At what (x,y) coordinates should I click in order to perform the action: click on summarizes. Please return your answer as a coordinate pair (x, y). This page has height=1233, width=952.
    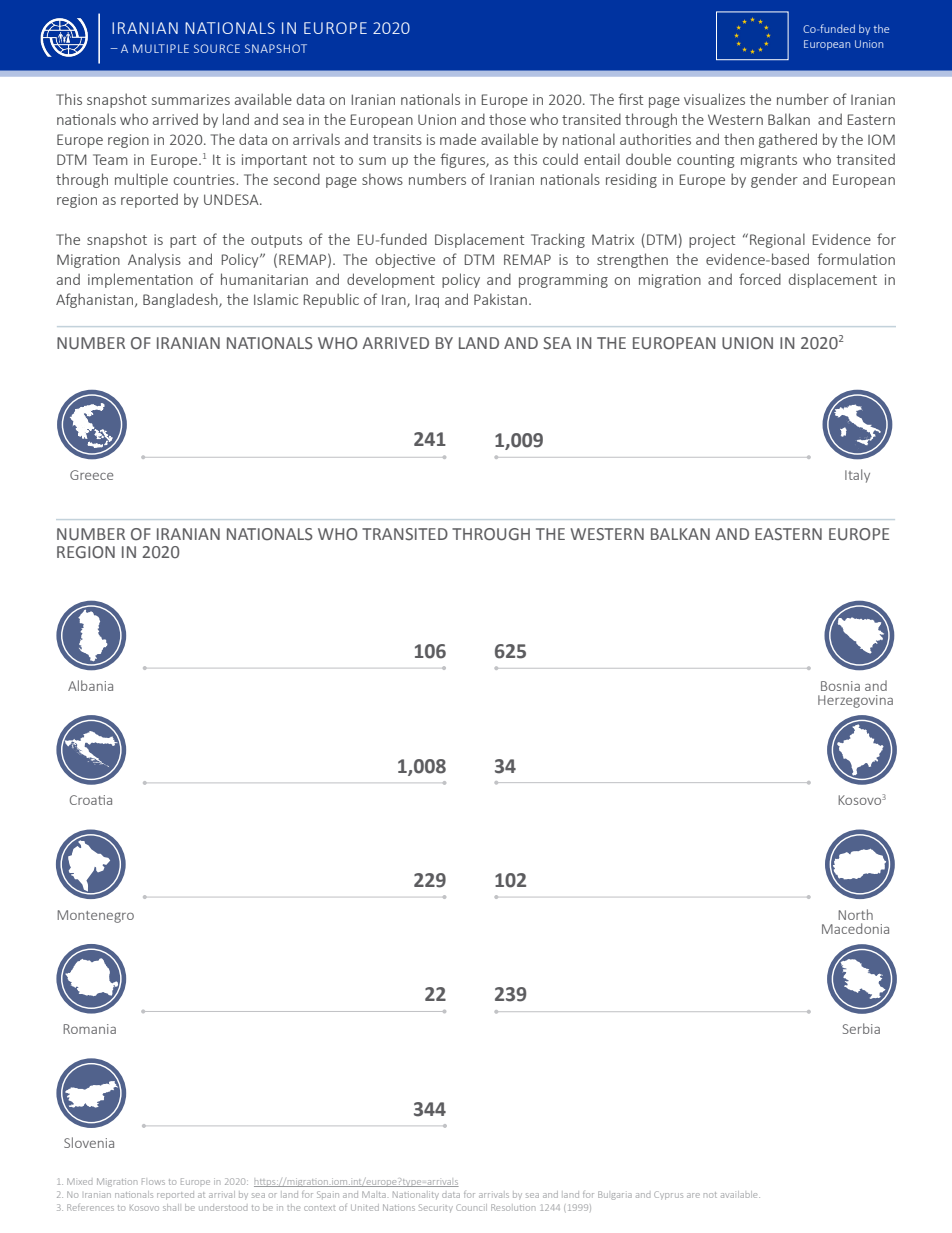
    Looking at the image, I should click on (191, 99).
